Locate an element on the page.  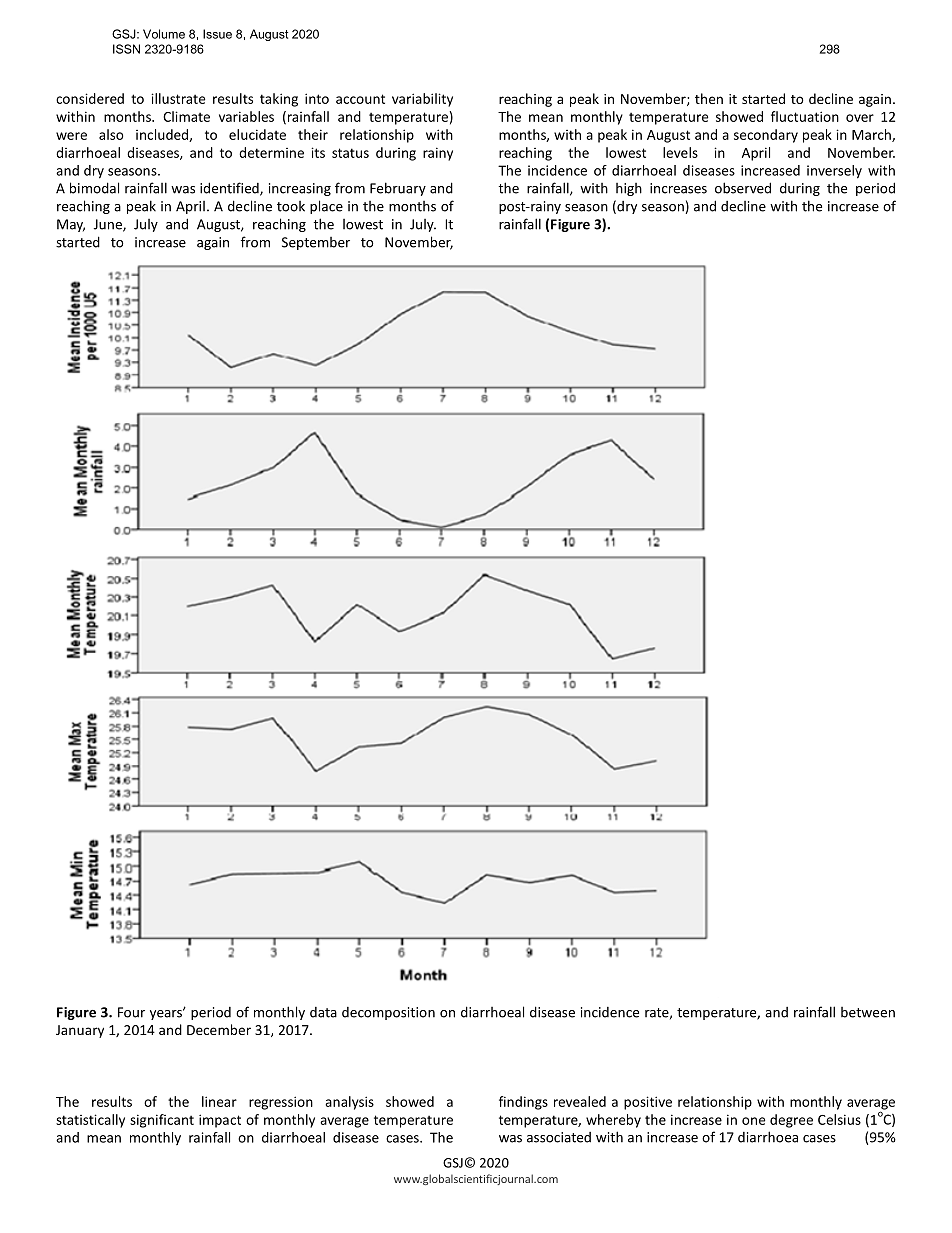
high is located at coordinates (629, 189).
